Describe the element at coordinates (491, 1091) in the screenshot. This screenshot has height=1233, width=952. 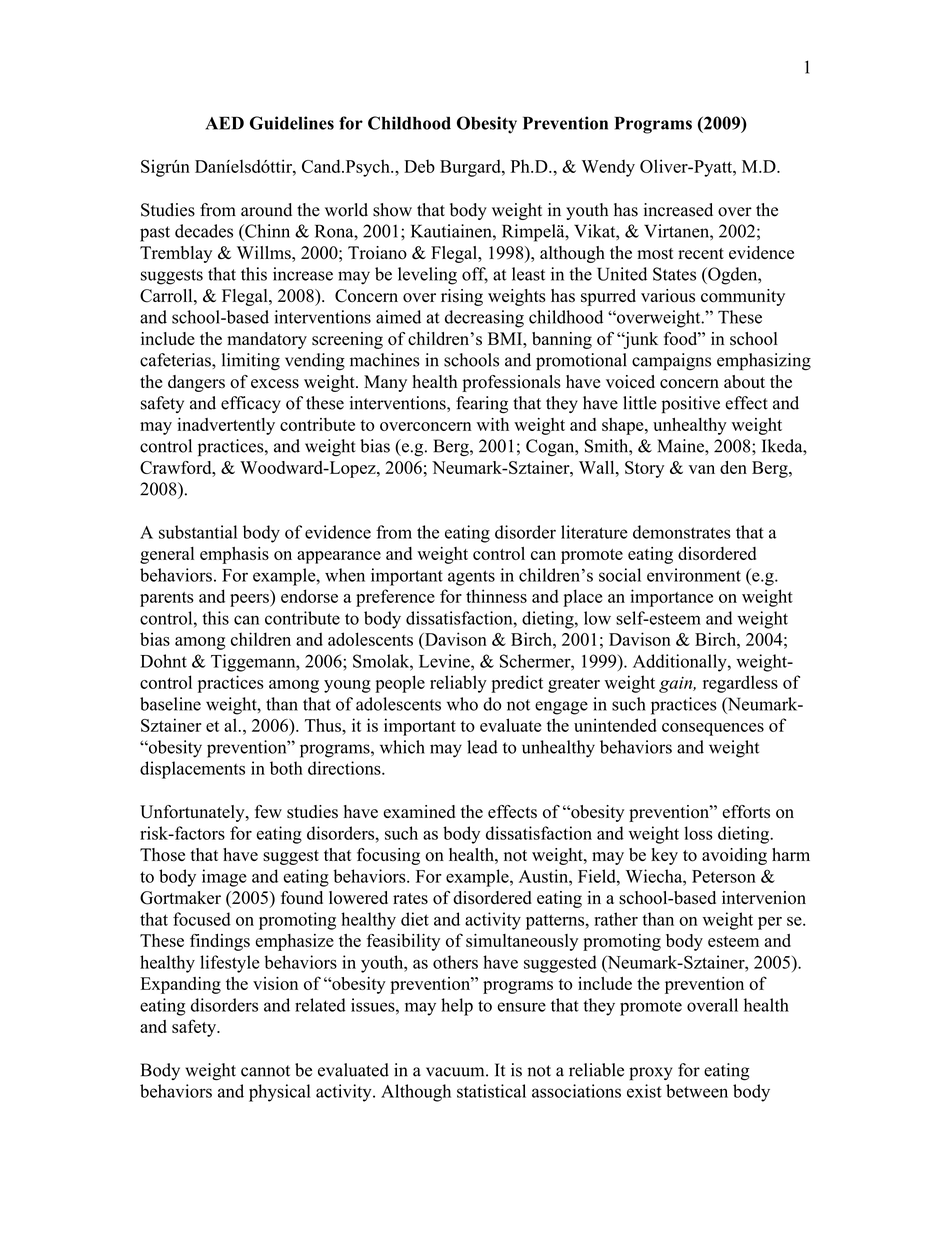
I see `statistical` at that location.
